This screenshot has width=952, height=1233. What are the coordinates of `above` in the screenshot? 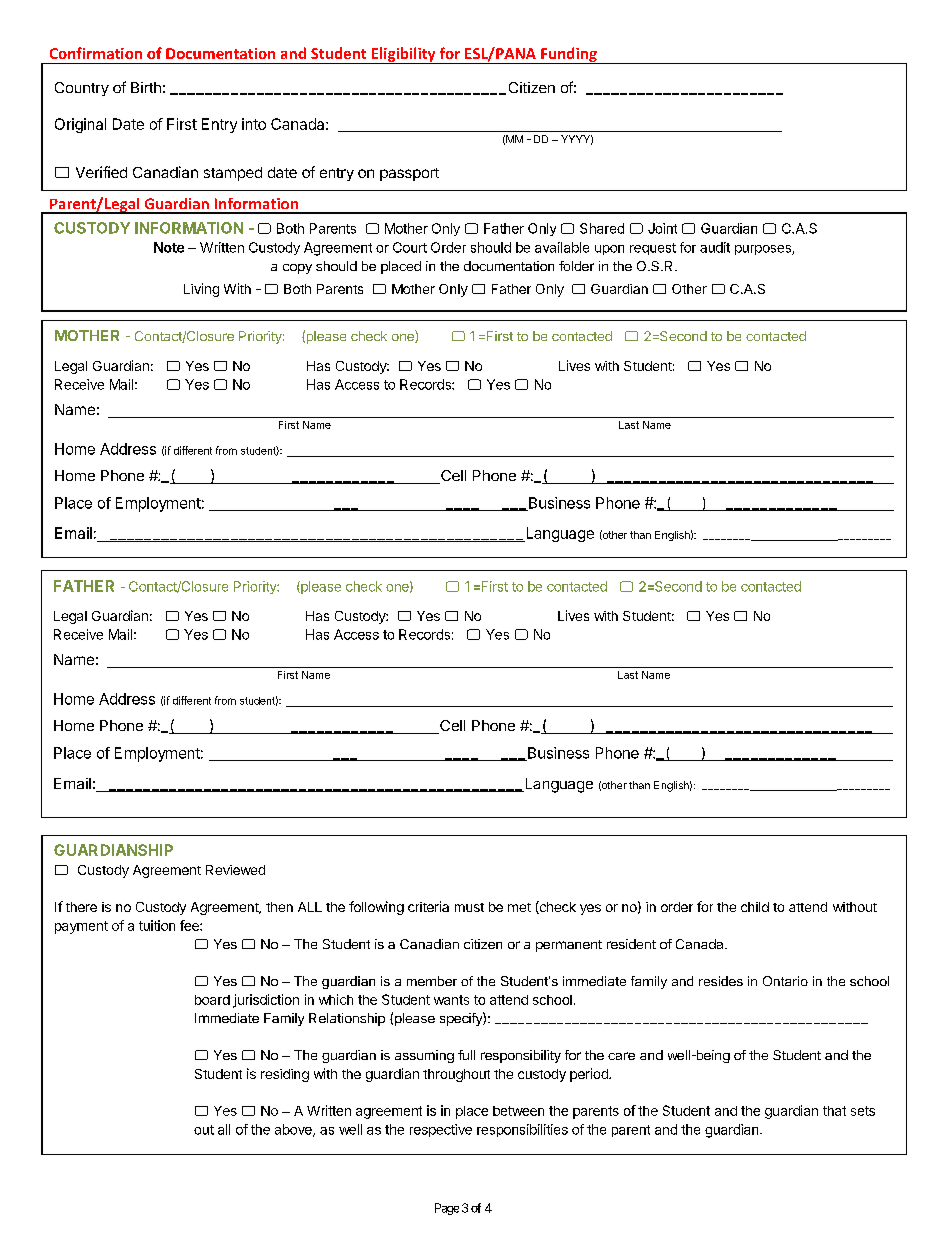 It's located at (294, 1130).
